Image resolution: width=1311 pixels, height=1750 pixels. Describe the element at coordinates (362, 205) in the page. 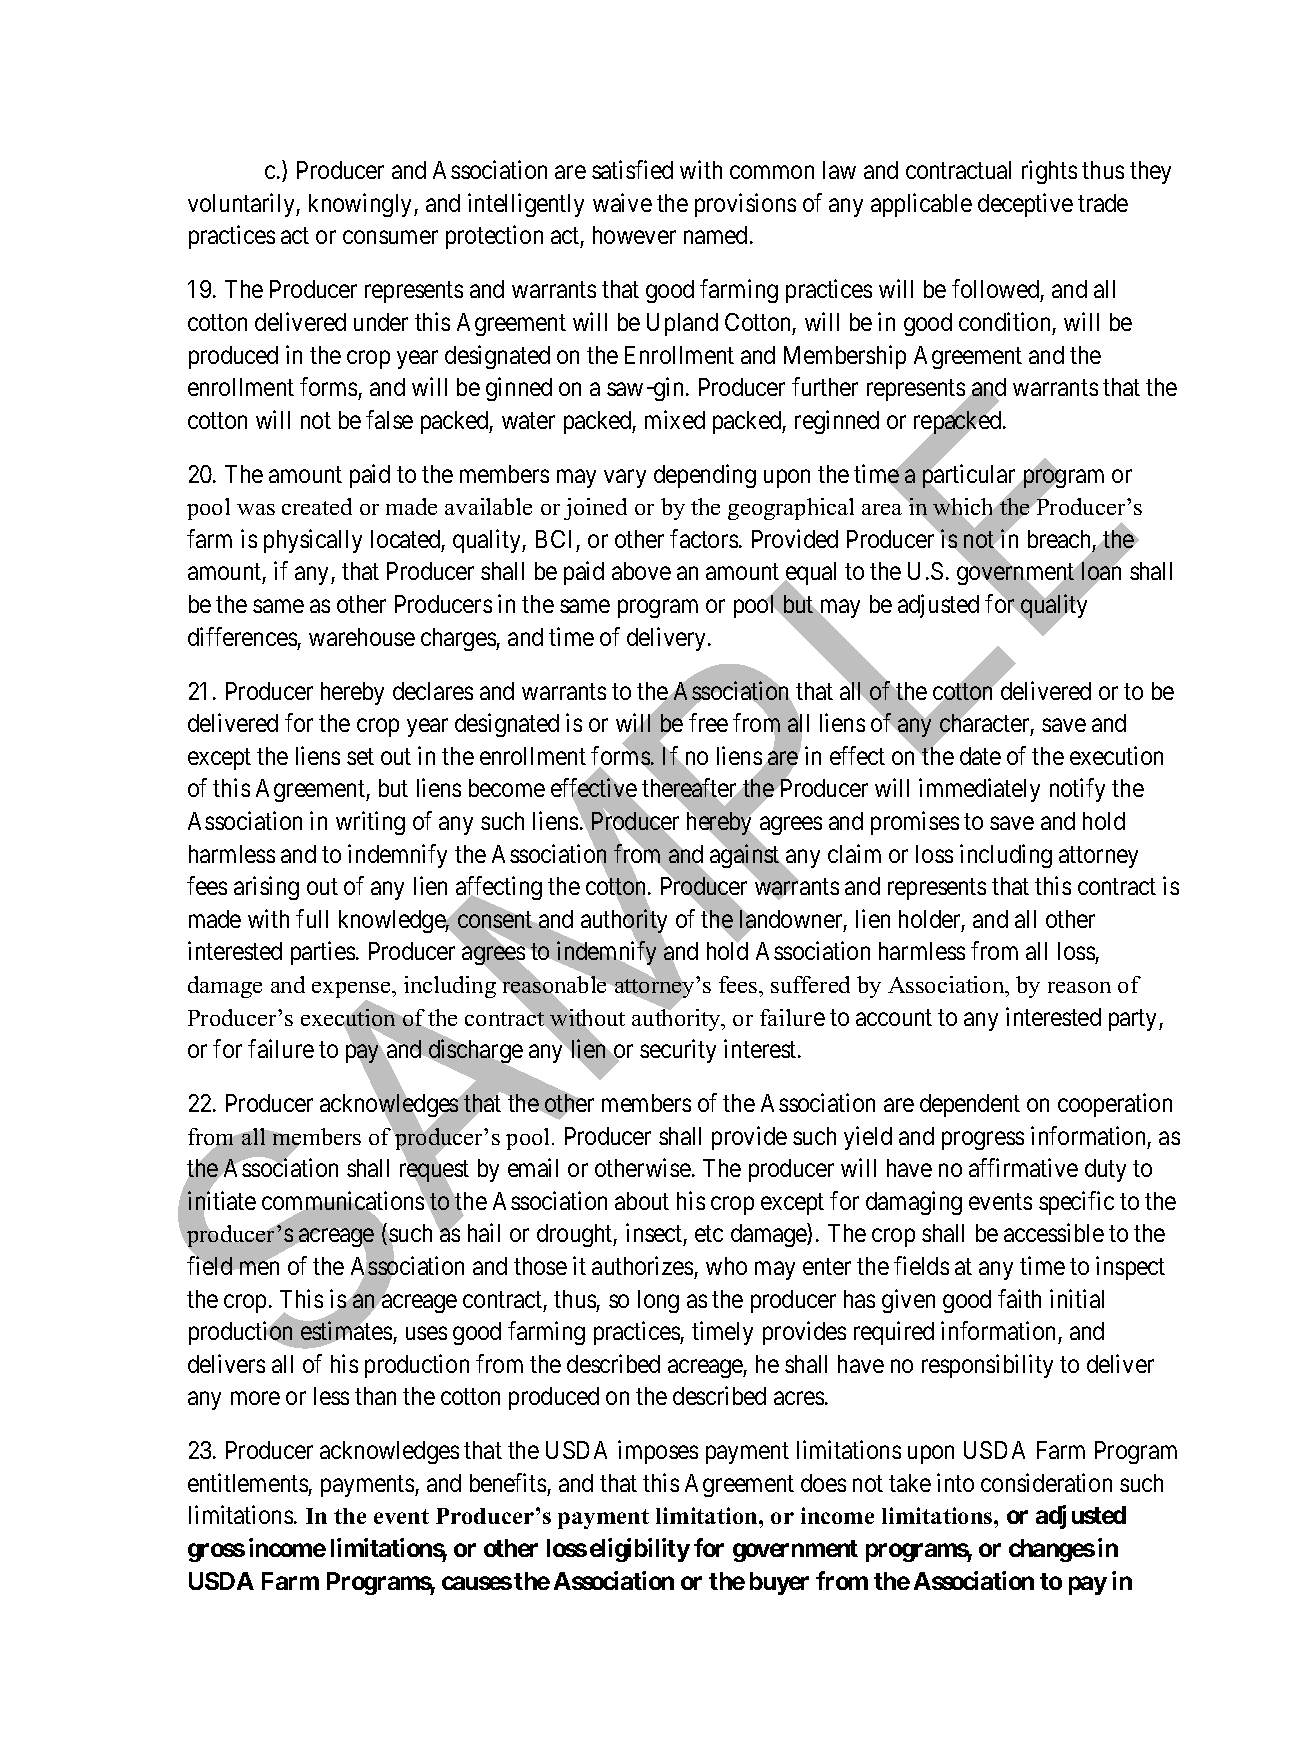

I see `knowingly` at that location.
